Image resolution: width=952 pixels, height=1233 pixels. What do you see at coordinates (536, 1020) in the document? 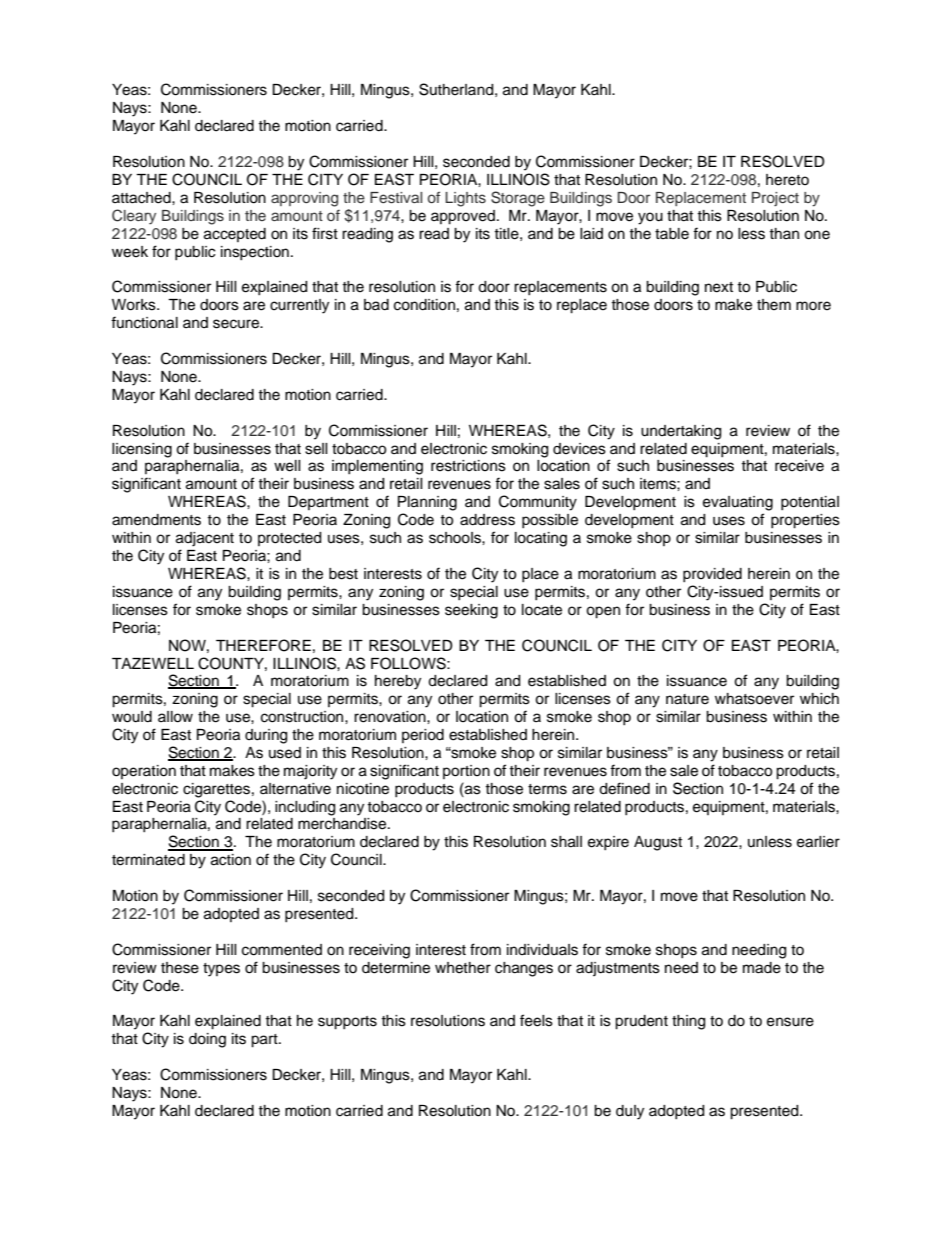
I see `feels` at bounding box center [536, 1020].
